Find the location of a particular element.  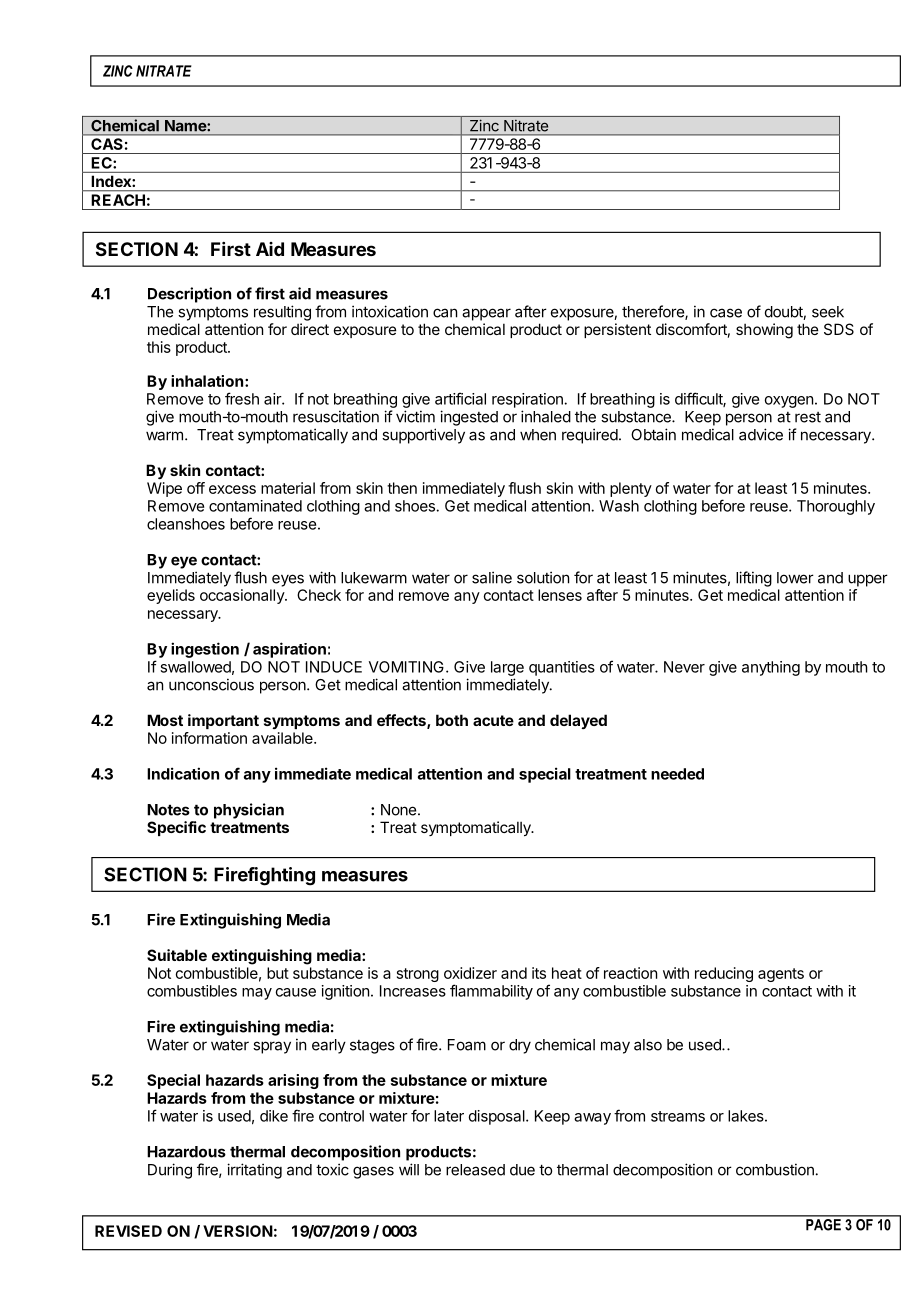

Indication is located at coordinates (183, 773).
